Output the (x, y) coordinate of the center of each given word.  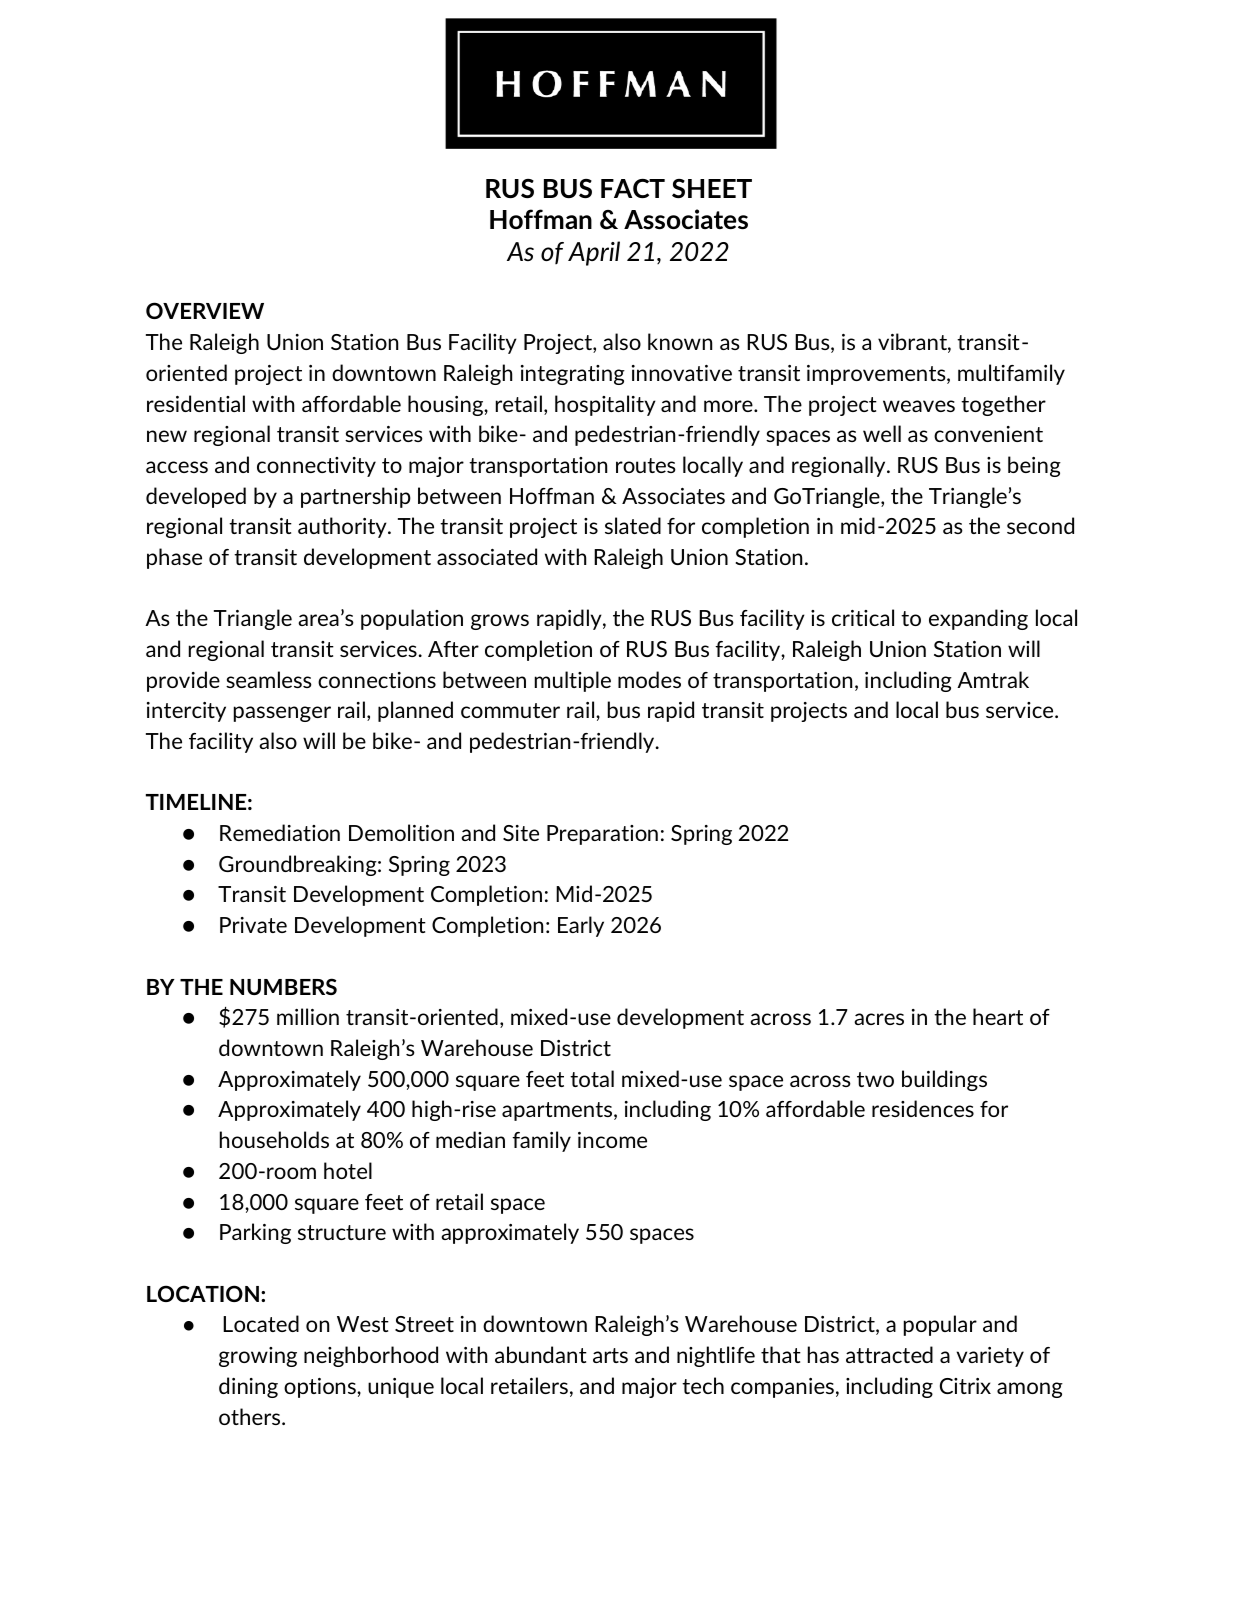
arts (610, 1355)
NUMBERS (283, 986)
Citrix (965, 1386)
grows (500, 622)
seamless (269, 679)
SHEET (712, 188)
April (594, 253)
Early (581, 926)
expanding (978, 619)
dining (248, 1387)
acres (879, 1019)
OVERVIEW (205, 310)
